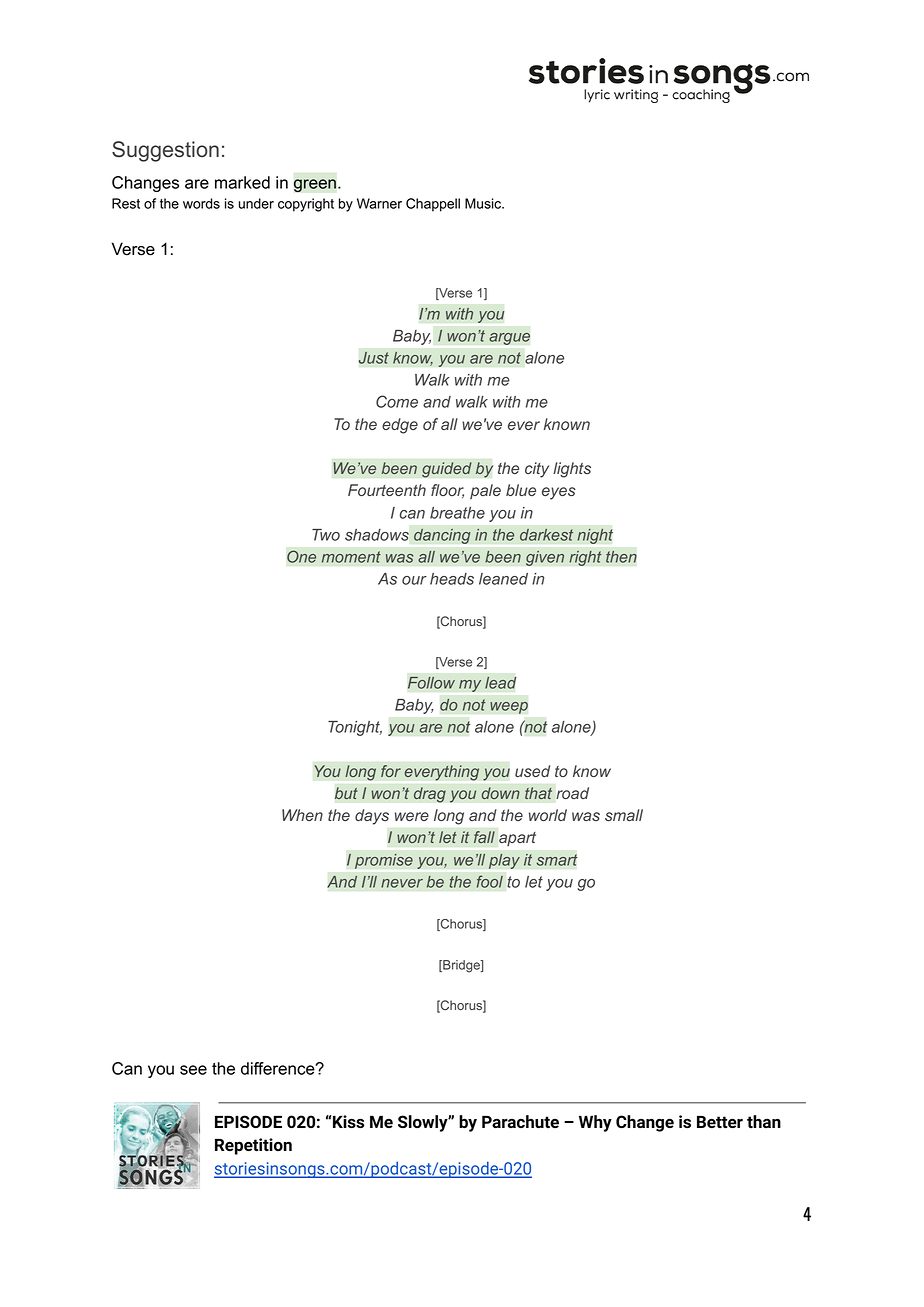  I want to click on Chappell, so click(433, 205).
